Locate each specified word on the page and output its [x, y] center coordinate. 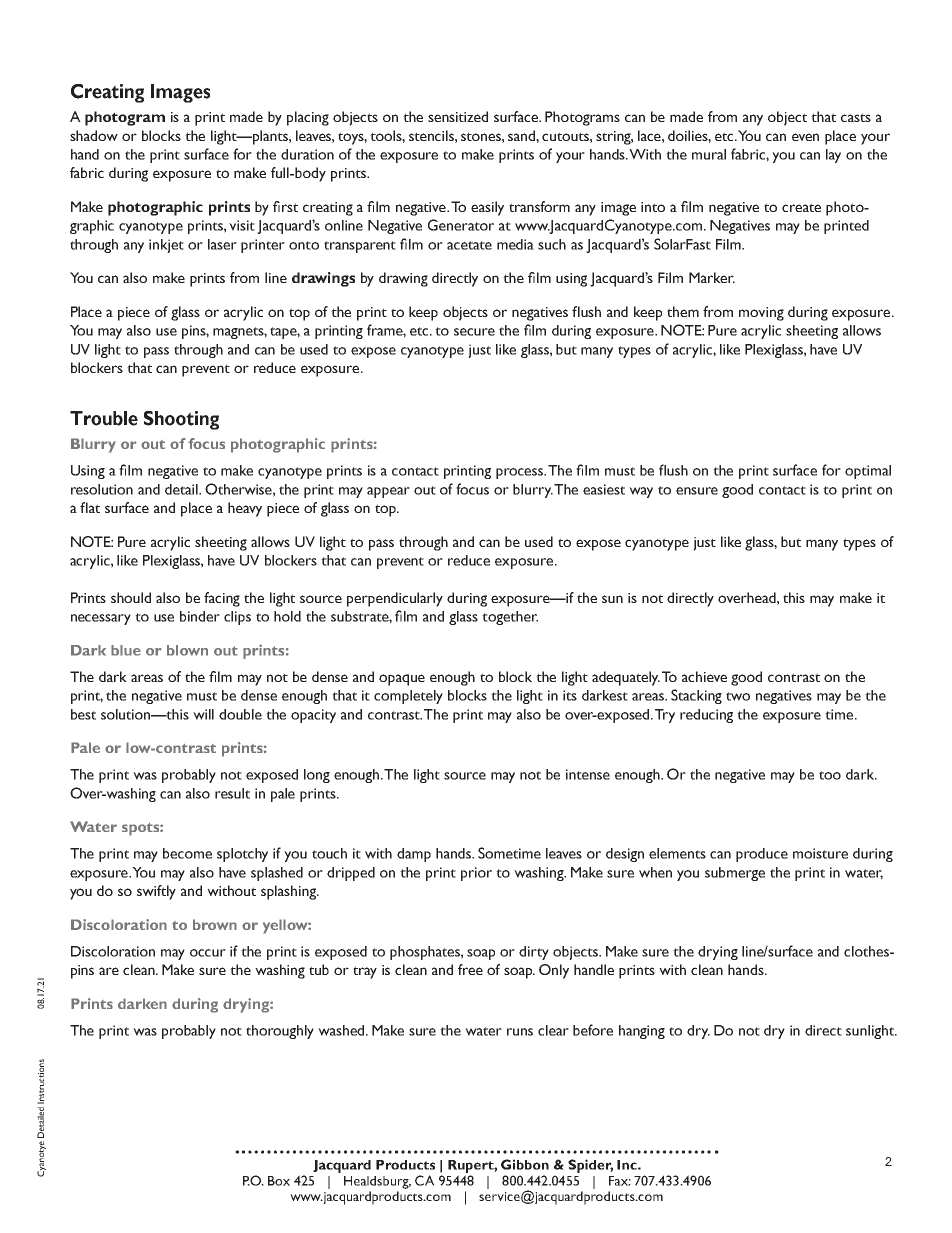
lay [833, 156]
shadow [94, 135]
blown [187, 650]
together [510, 618]
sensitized [458, 116]
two [738, 696]
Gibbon [525, 1164]
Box [279, 1181]
